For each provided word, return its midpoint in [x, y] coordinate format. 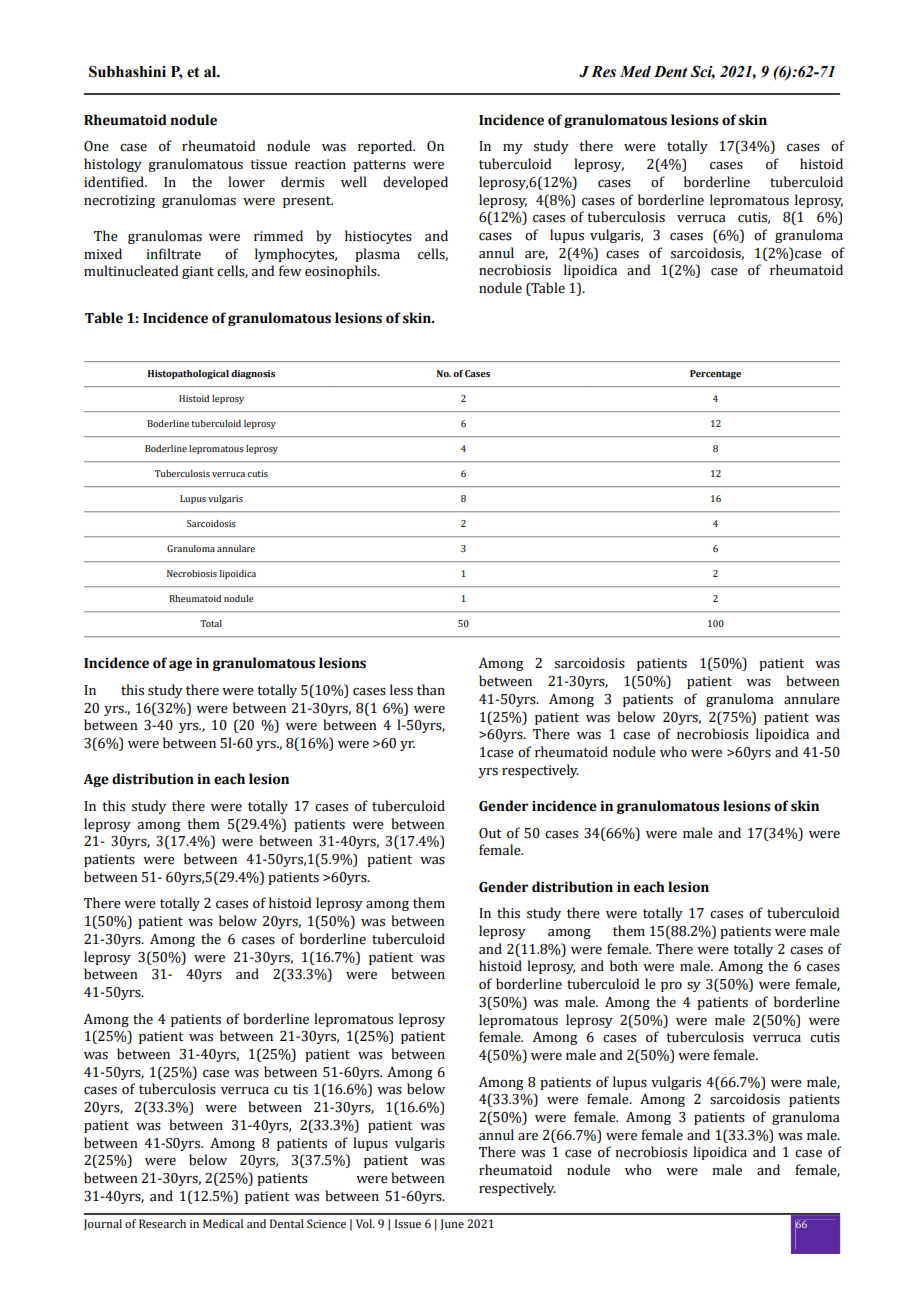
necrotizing [119, 201]
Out [490, 833]
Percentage [715, 374]
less [401, 690]
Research [162, 1223]
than [431, 690]
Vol [365, 1223]
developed [415, 183]
